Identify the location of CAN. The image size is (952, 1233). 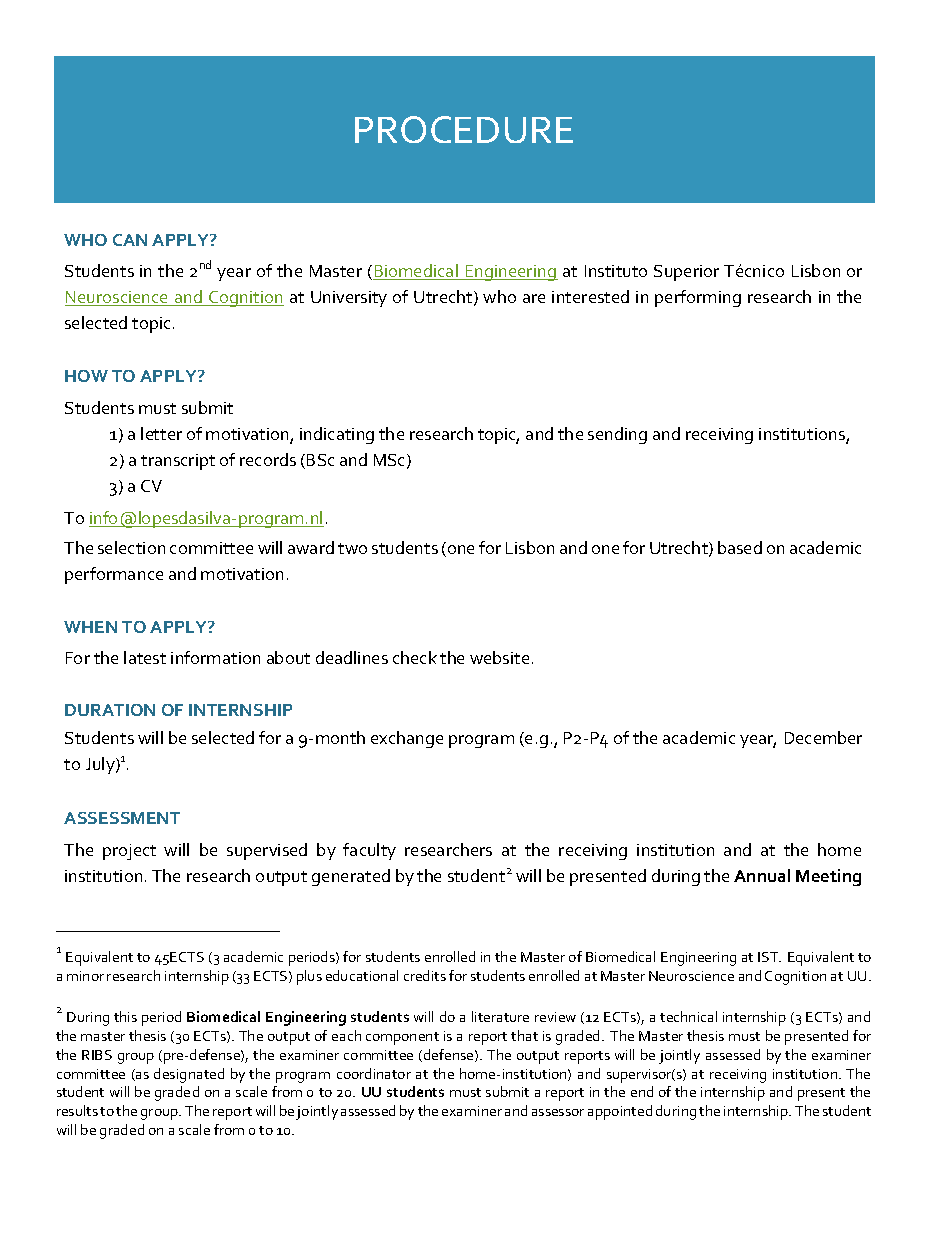
(130, 240).
